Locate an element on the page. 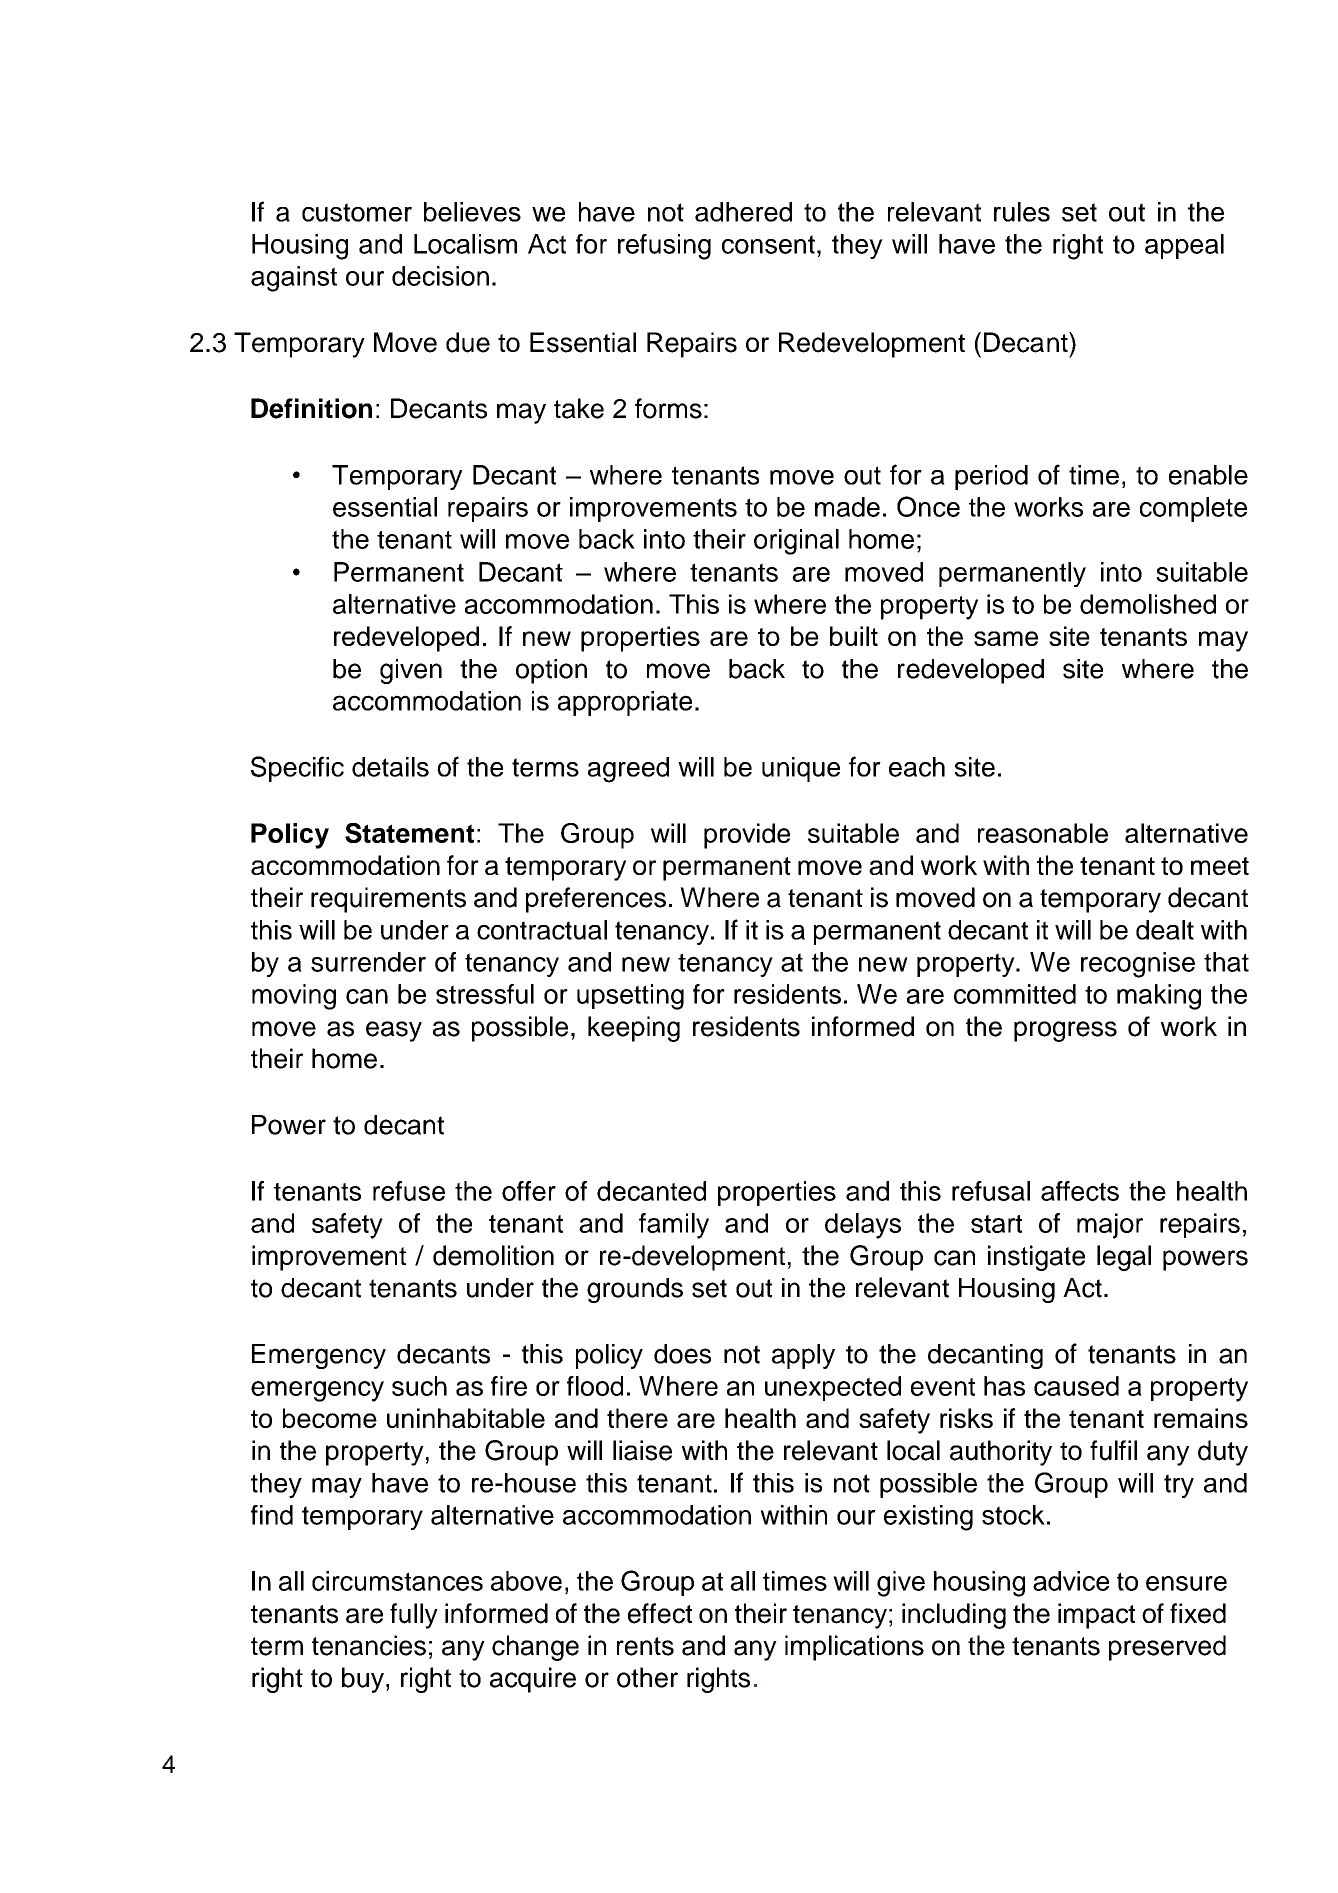 This document has height=1893, width=1338. same is located at coordinates (1006, 638).
